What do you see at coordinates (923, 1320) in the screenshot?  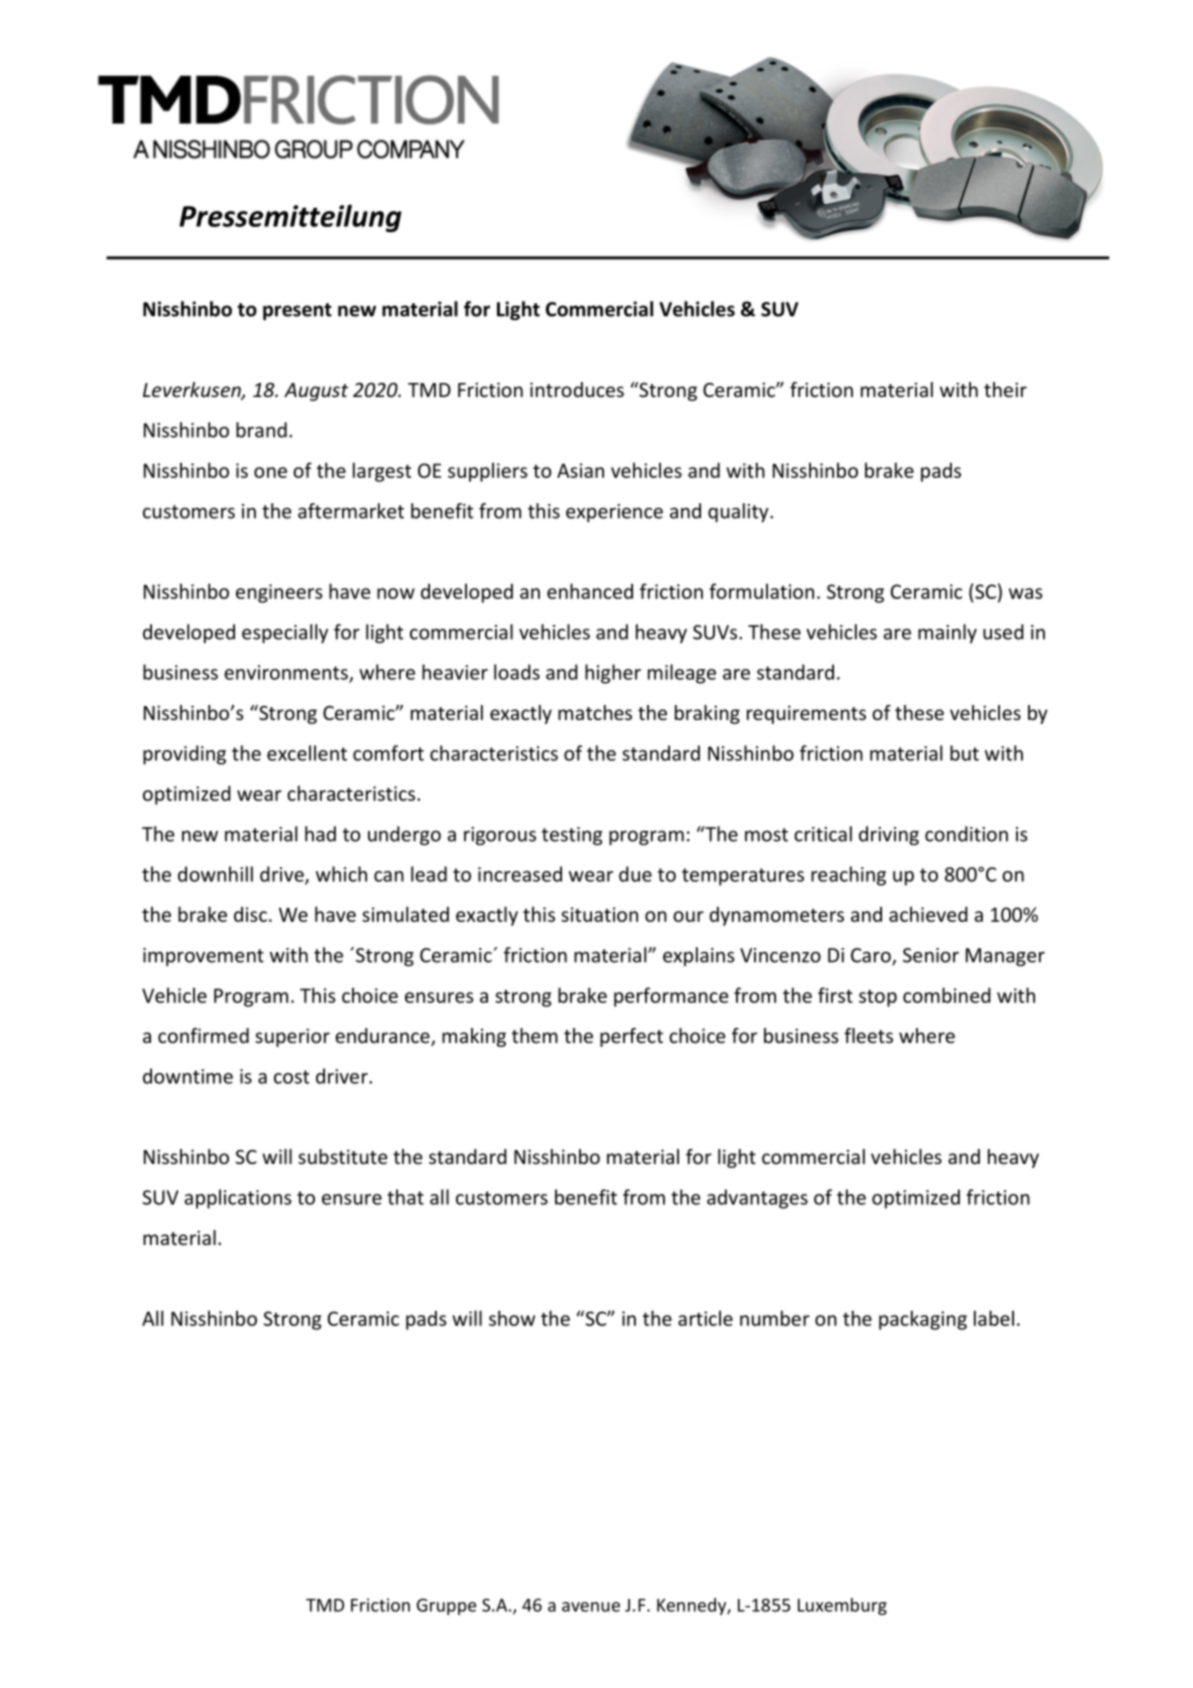 I see `packaging` at bounding box center [923, 1320].
